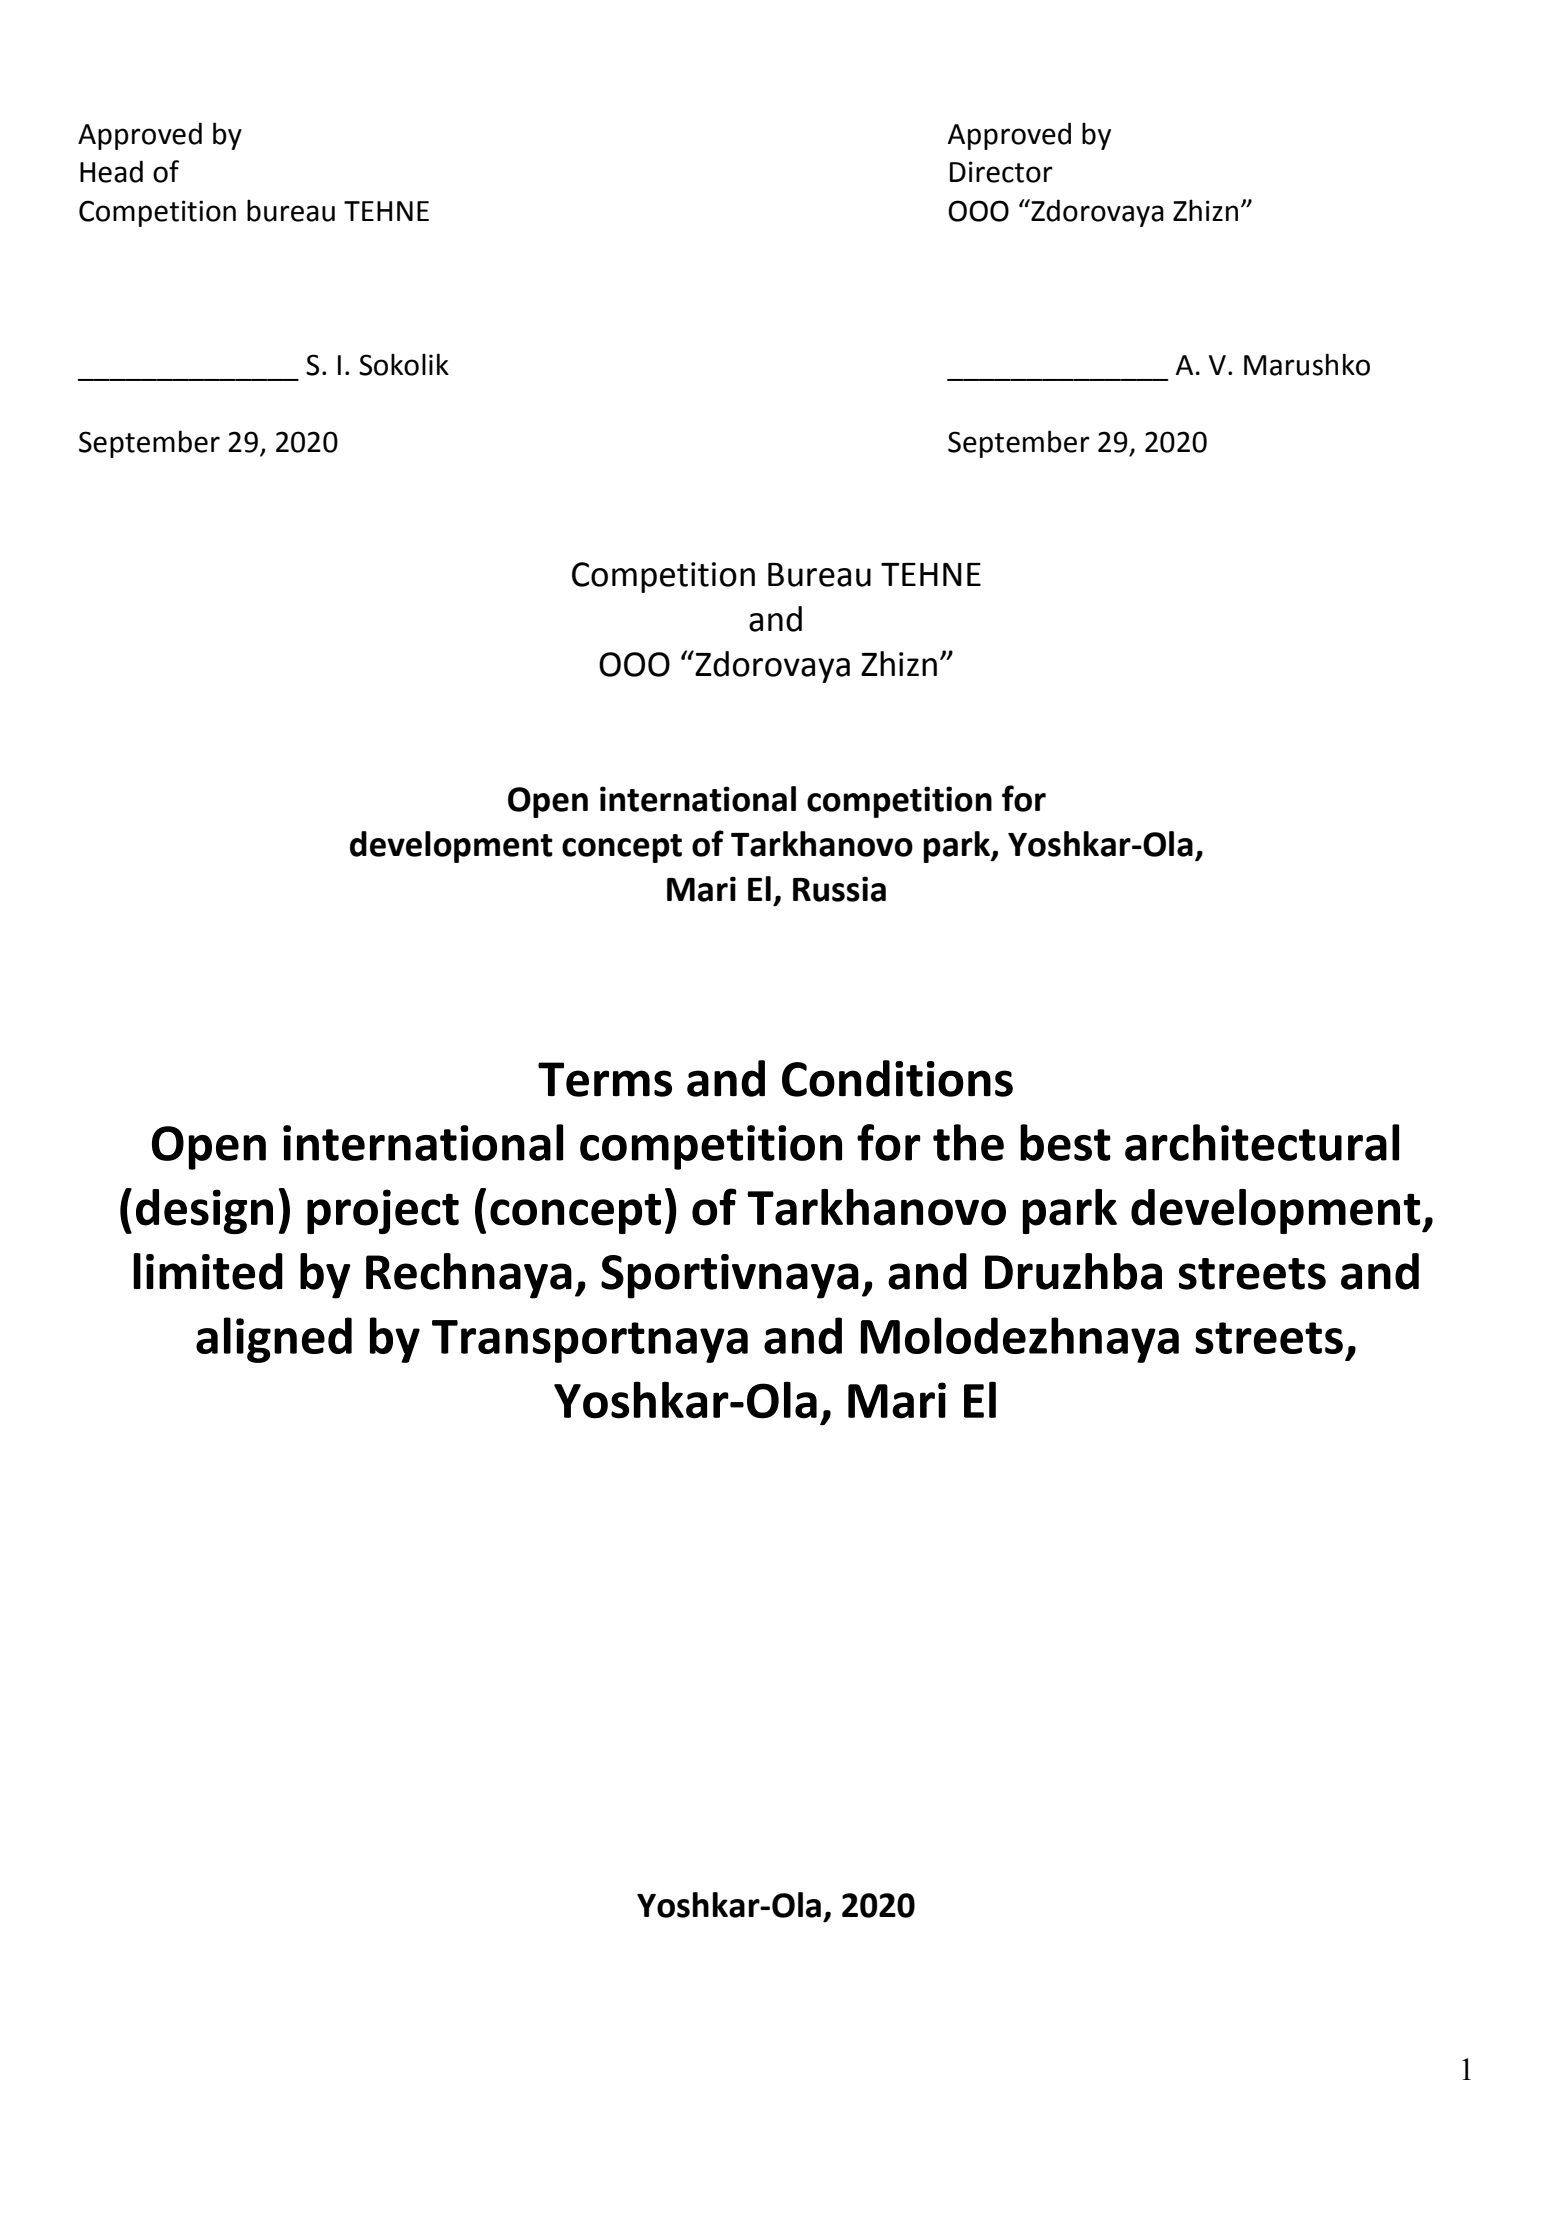 Image resolution: width=1568 pixels, height=2218 pixels. What do you see at coordinates (605, 1079) in the screenshot?
I see `Terms` at bounding box center [605, 1079].
